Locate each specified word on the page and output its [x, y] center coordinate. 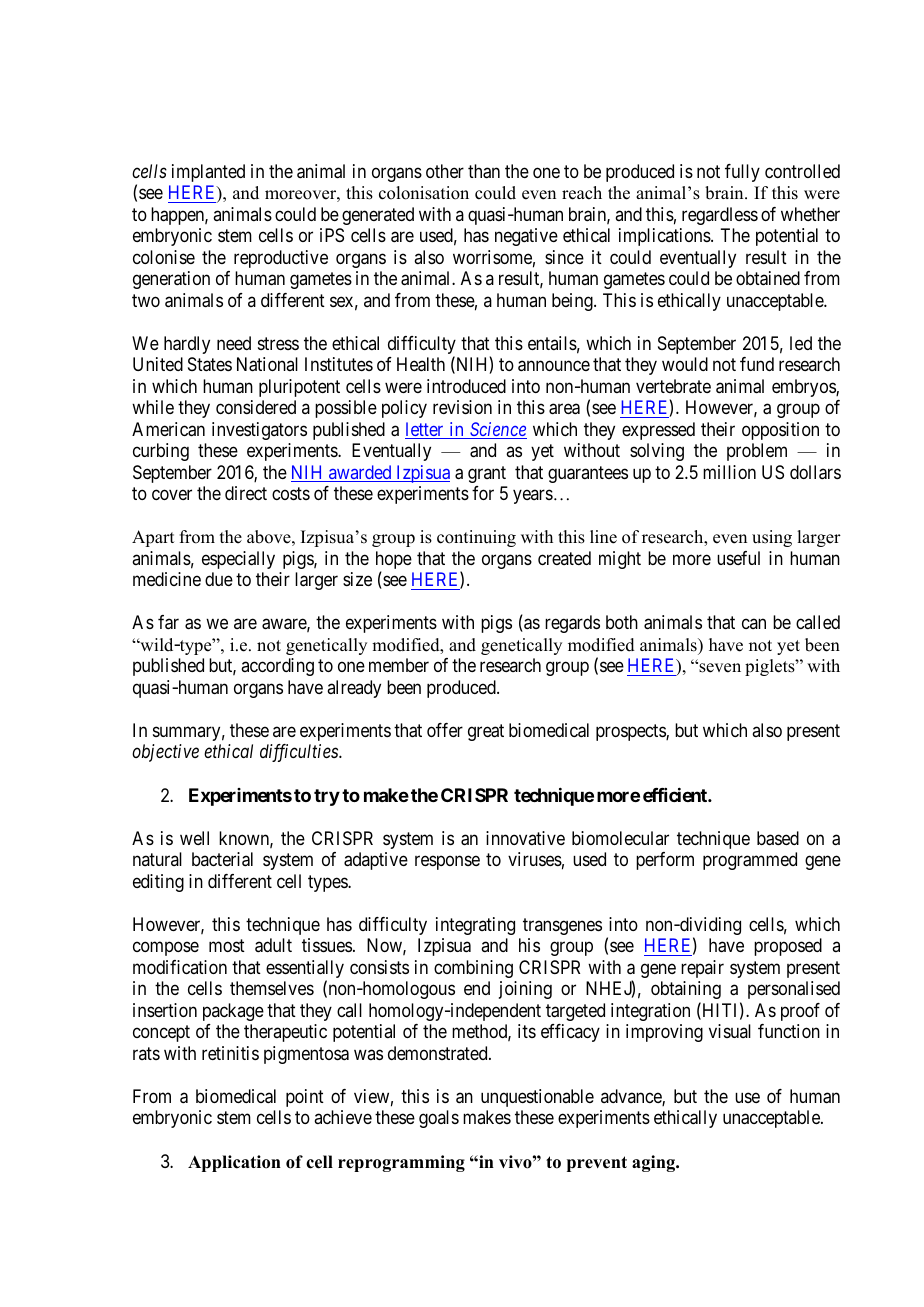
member [399, 665]
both [622, 622]
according [277, 667]
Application [234, 1163]
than [484, 171]
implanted [208, 173]
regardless [720, 216]
